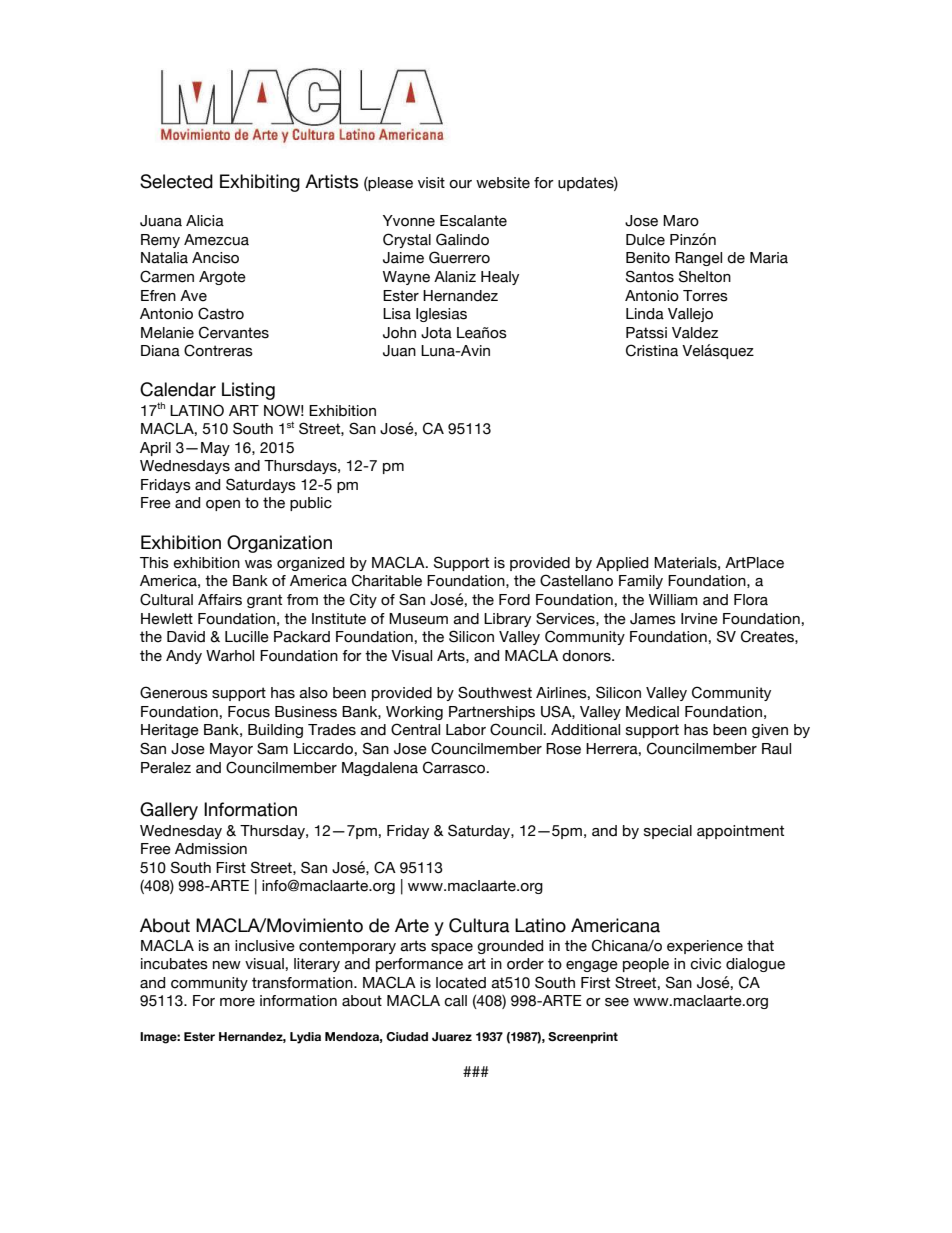  Describe the element at coordinates (507, 620) in the screenshot. I see `Library` at that location.
